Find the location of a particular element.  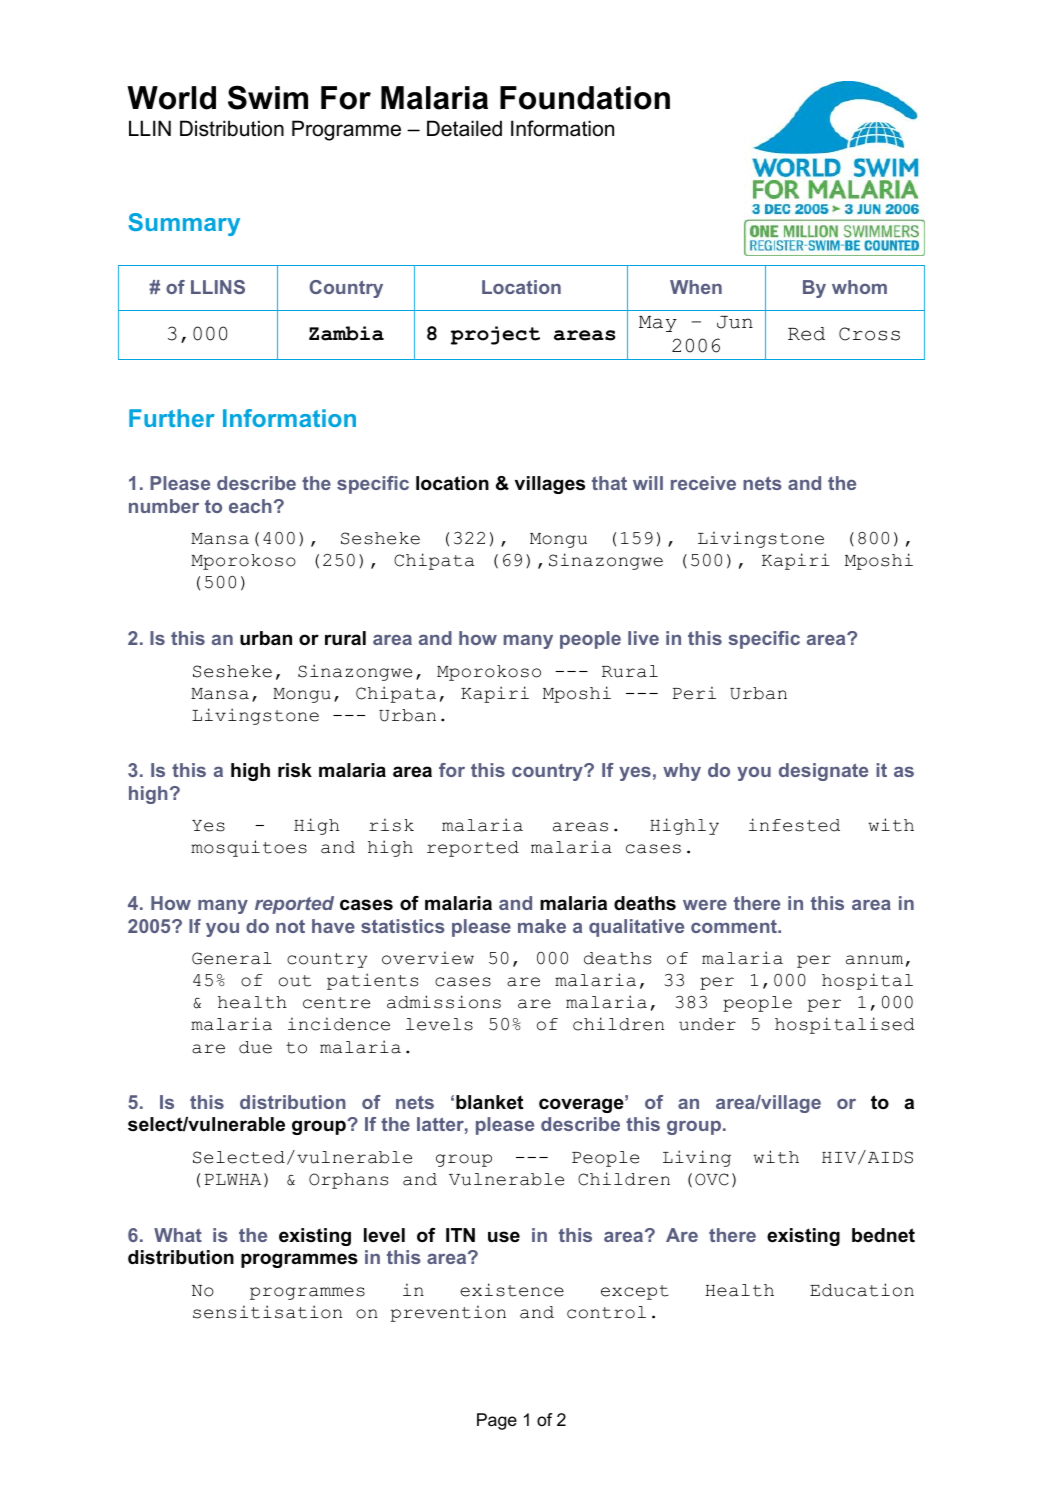

Page is located at coordinates (497, 1421).
